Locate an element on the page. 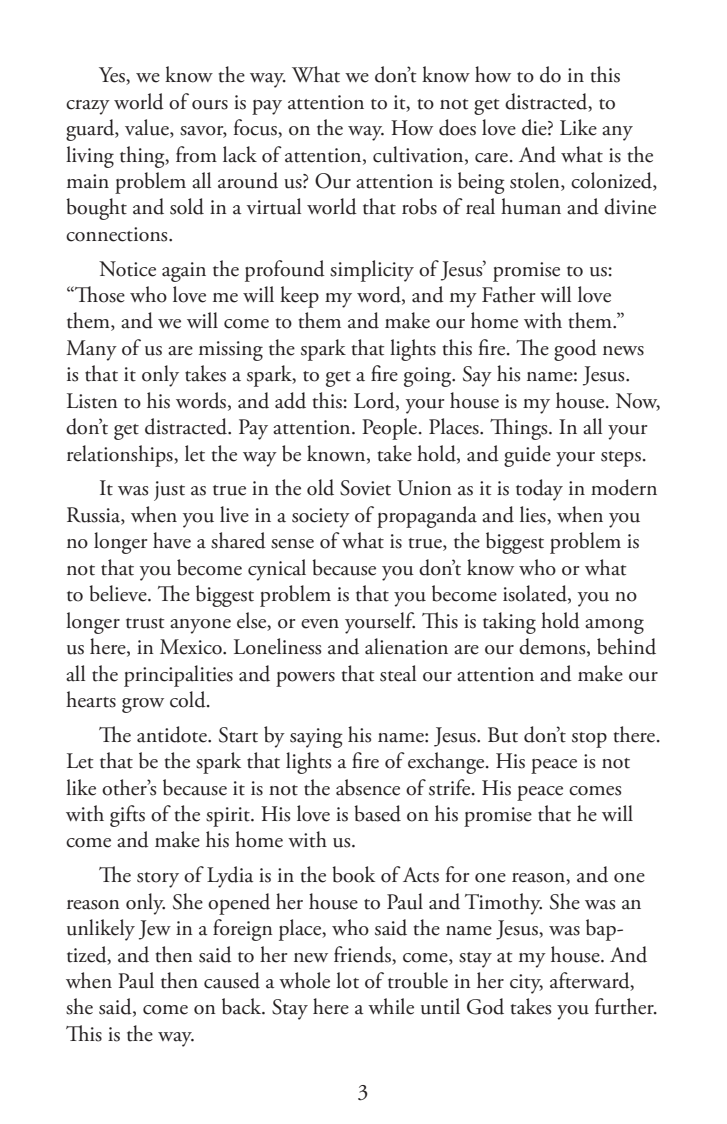 This document has width=727, height=1124. society is located at coordinates (321, 518).
